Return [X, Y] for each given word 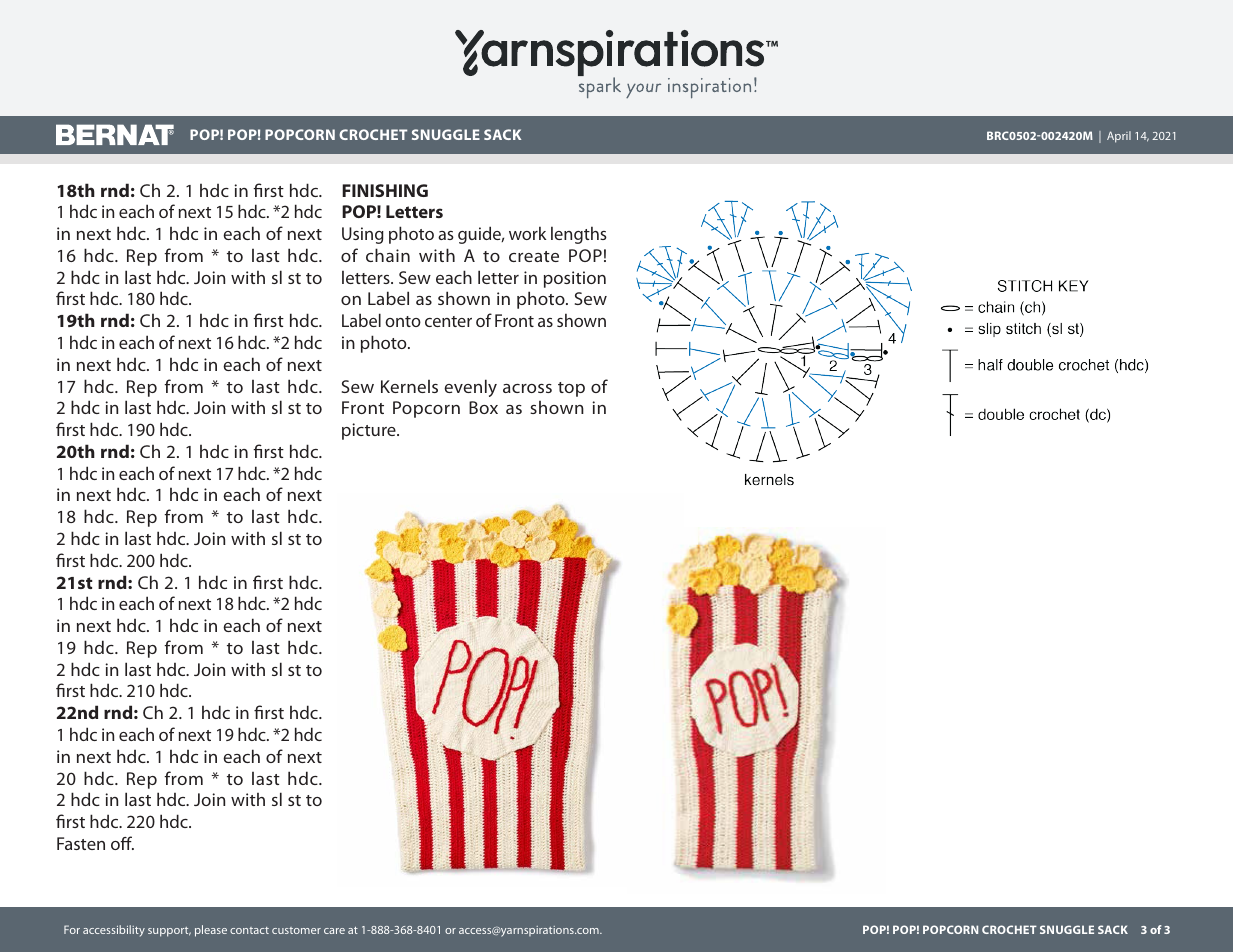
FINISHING [385, 190]
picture [370, 431]
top [571, 389]
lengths [579, 235]
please [211, 931]
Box [483, 407]
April [1119, 137]
